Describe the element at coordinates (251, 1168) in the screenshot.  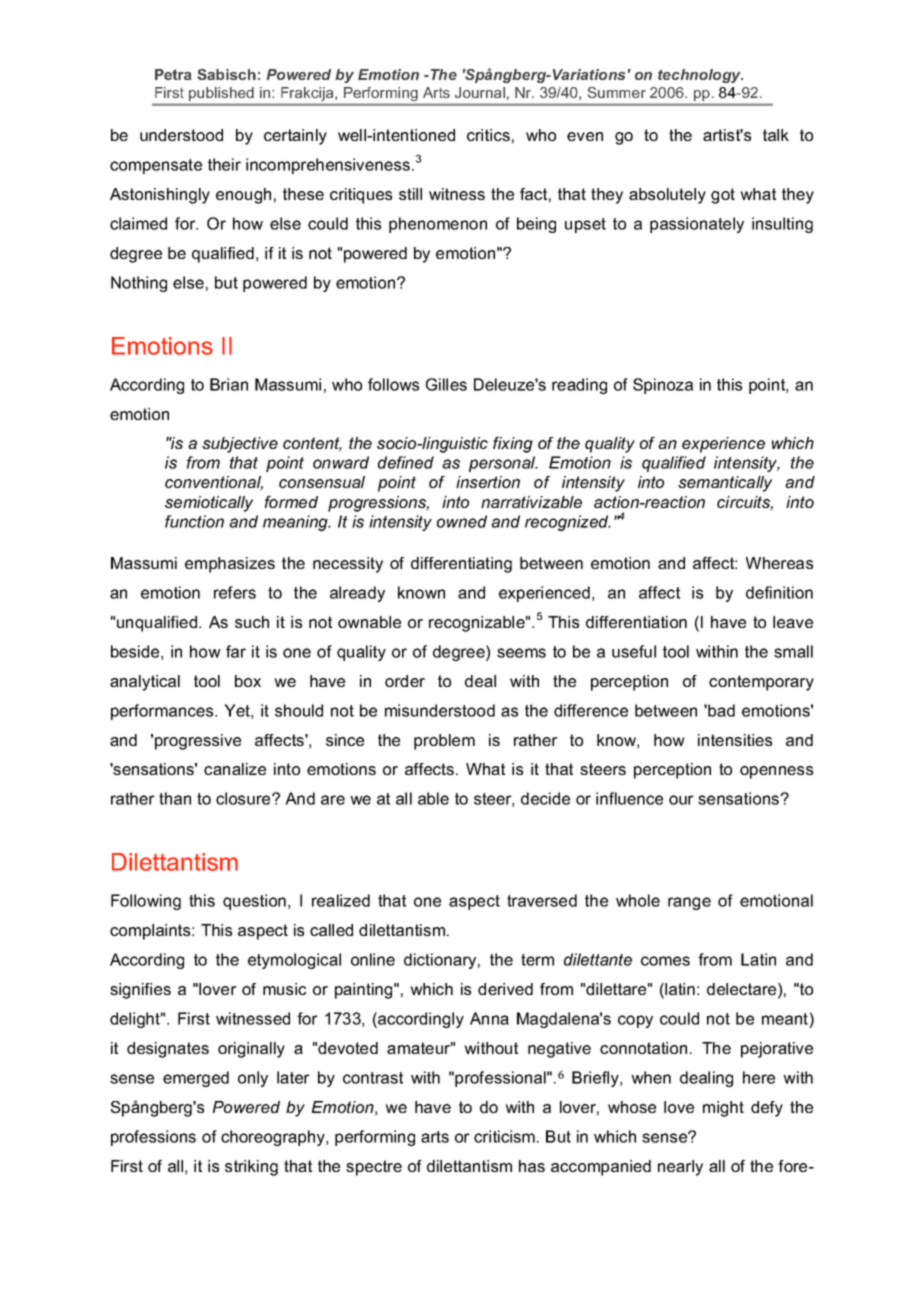
I see `striking` at that location.
